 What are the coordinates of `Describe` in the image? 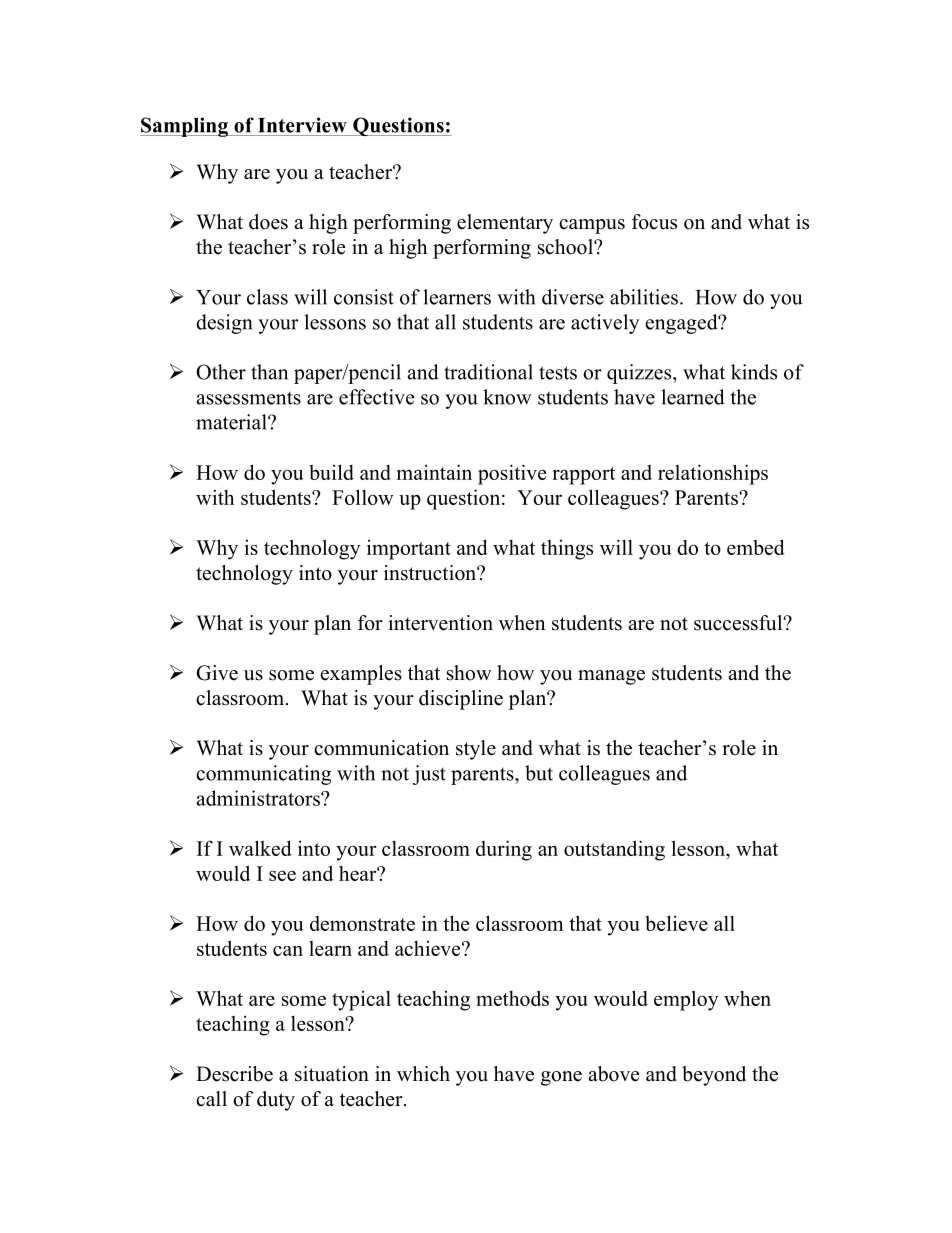 It's located at (234, 1074).
